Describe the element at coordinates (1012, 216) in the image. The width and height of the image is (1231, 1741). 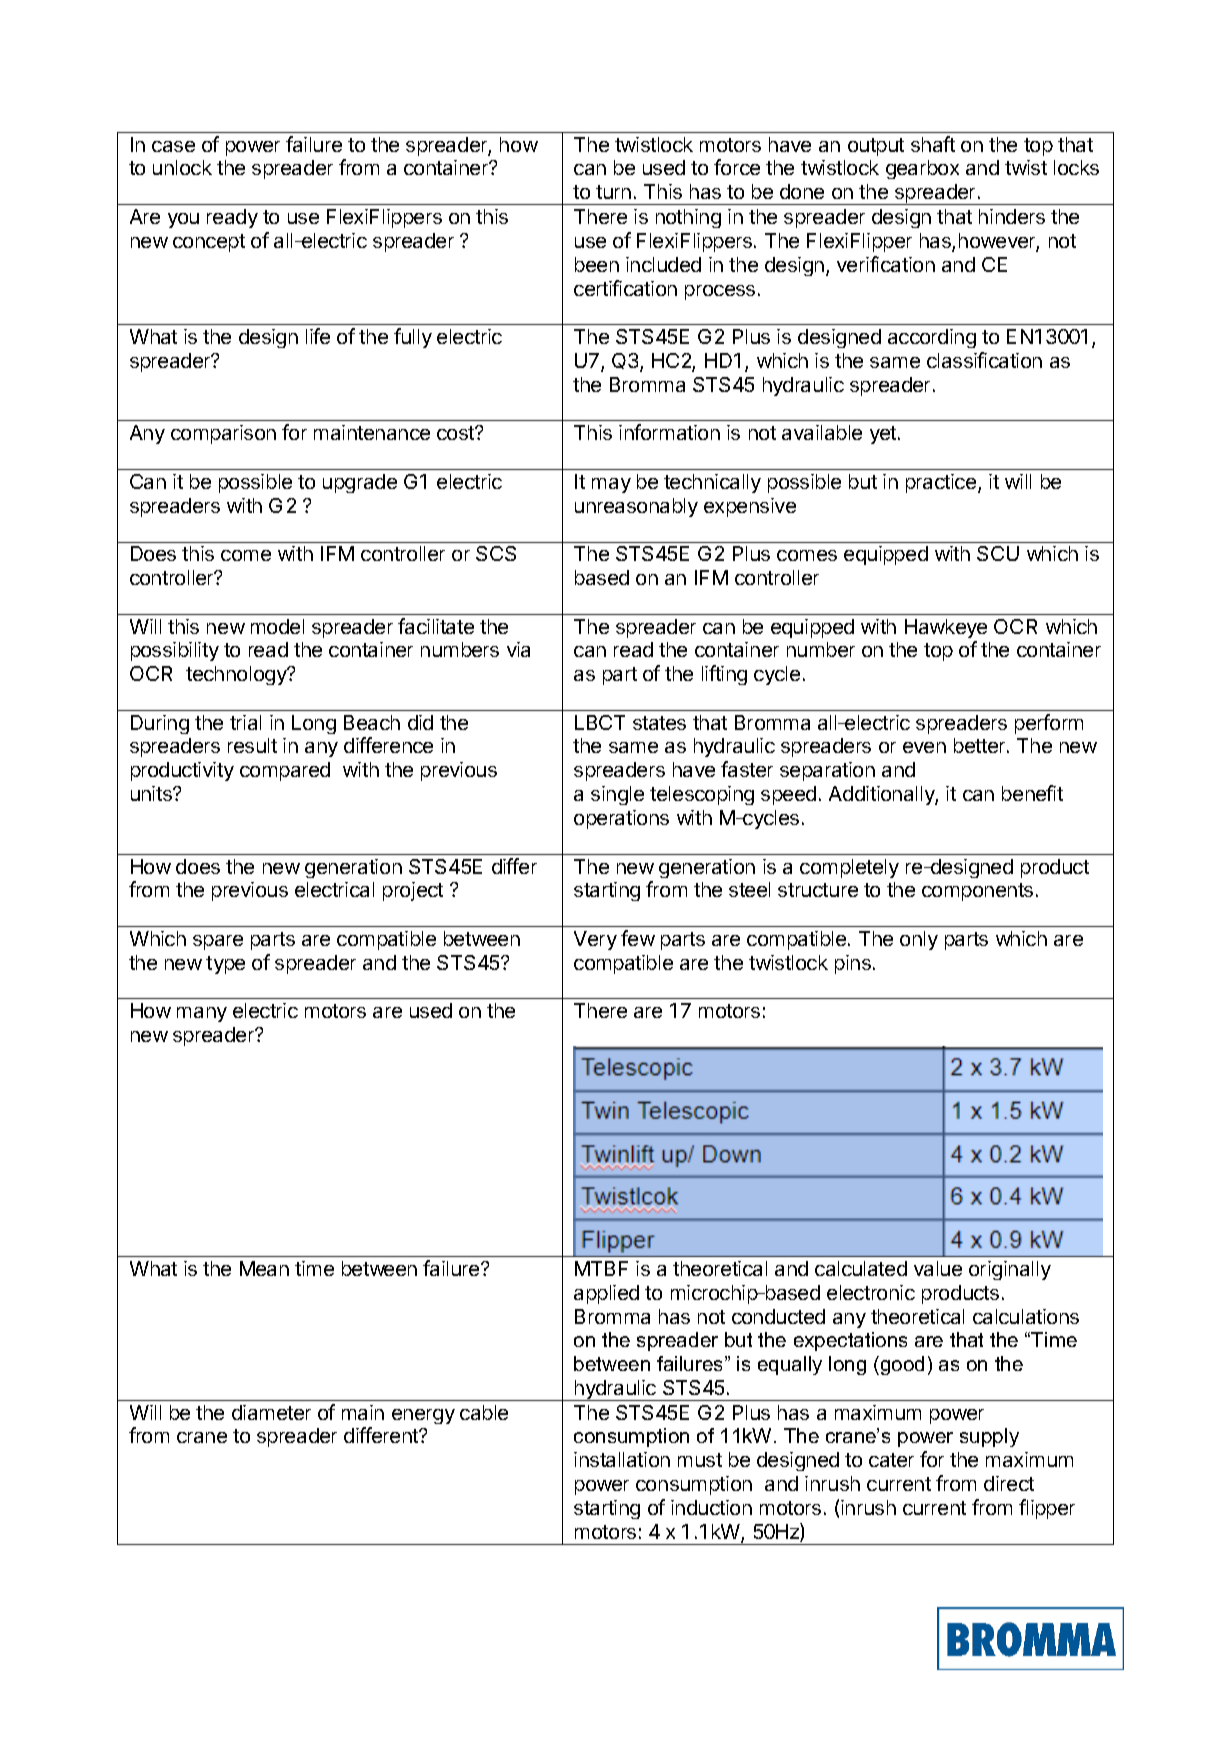
I see `hinders` at that location.
